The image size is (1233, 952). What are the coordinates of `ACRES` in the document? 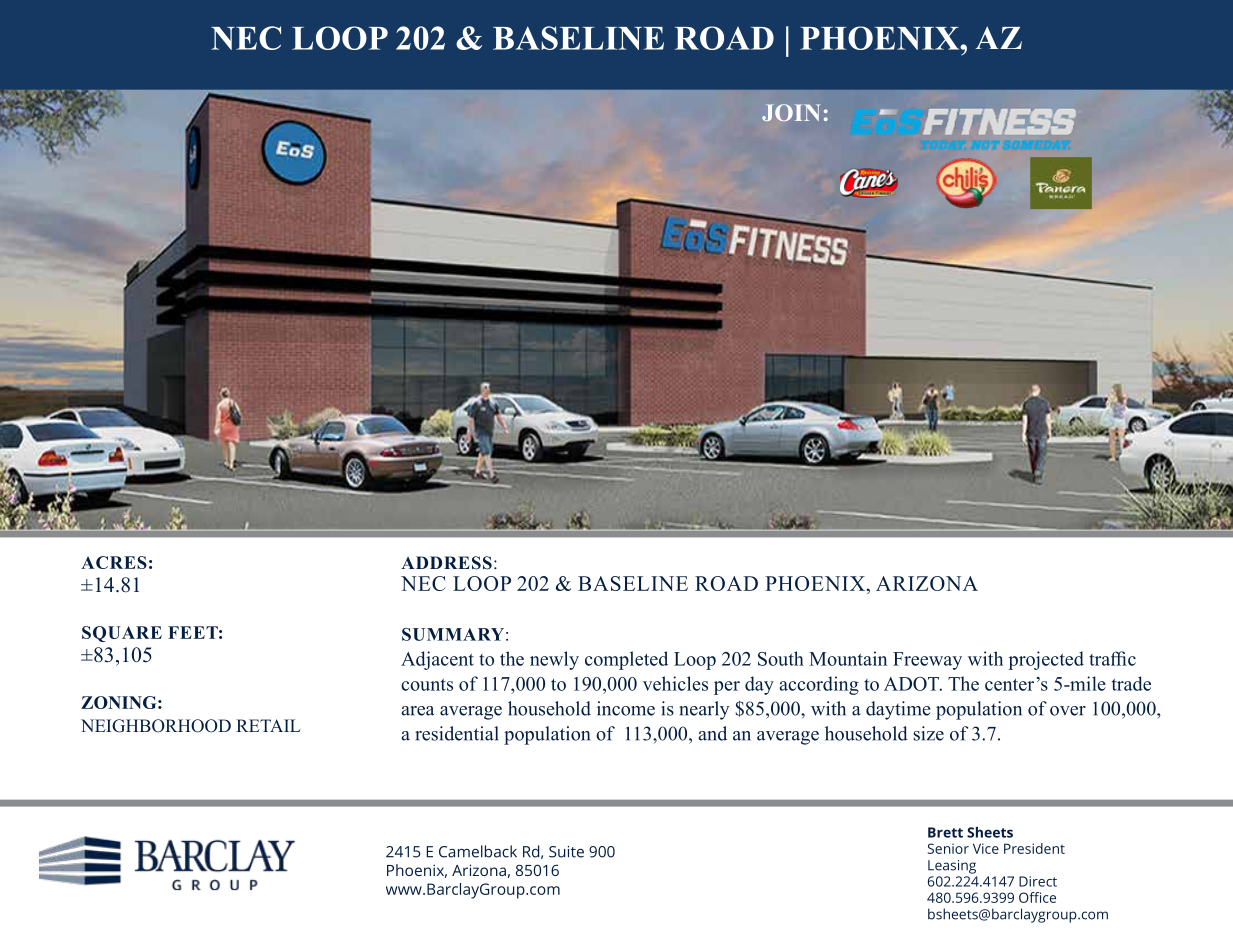 It's located at (114, 562).
